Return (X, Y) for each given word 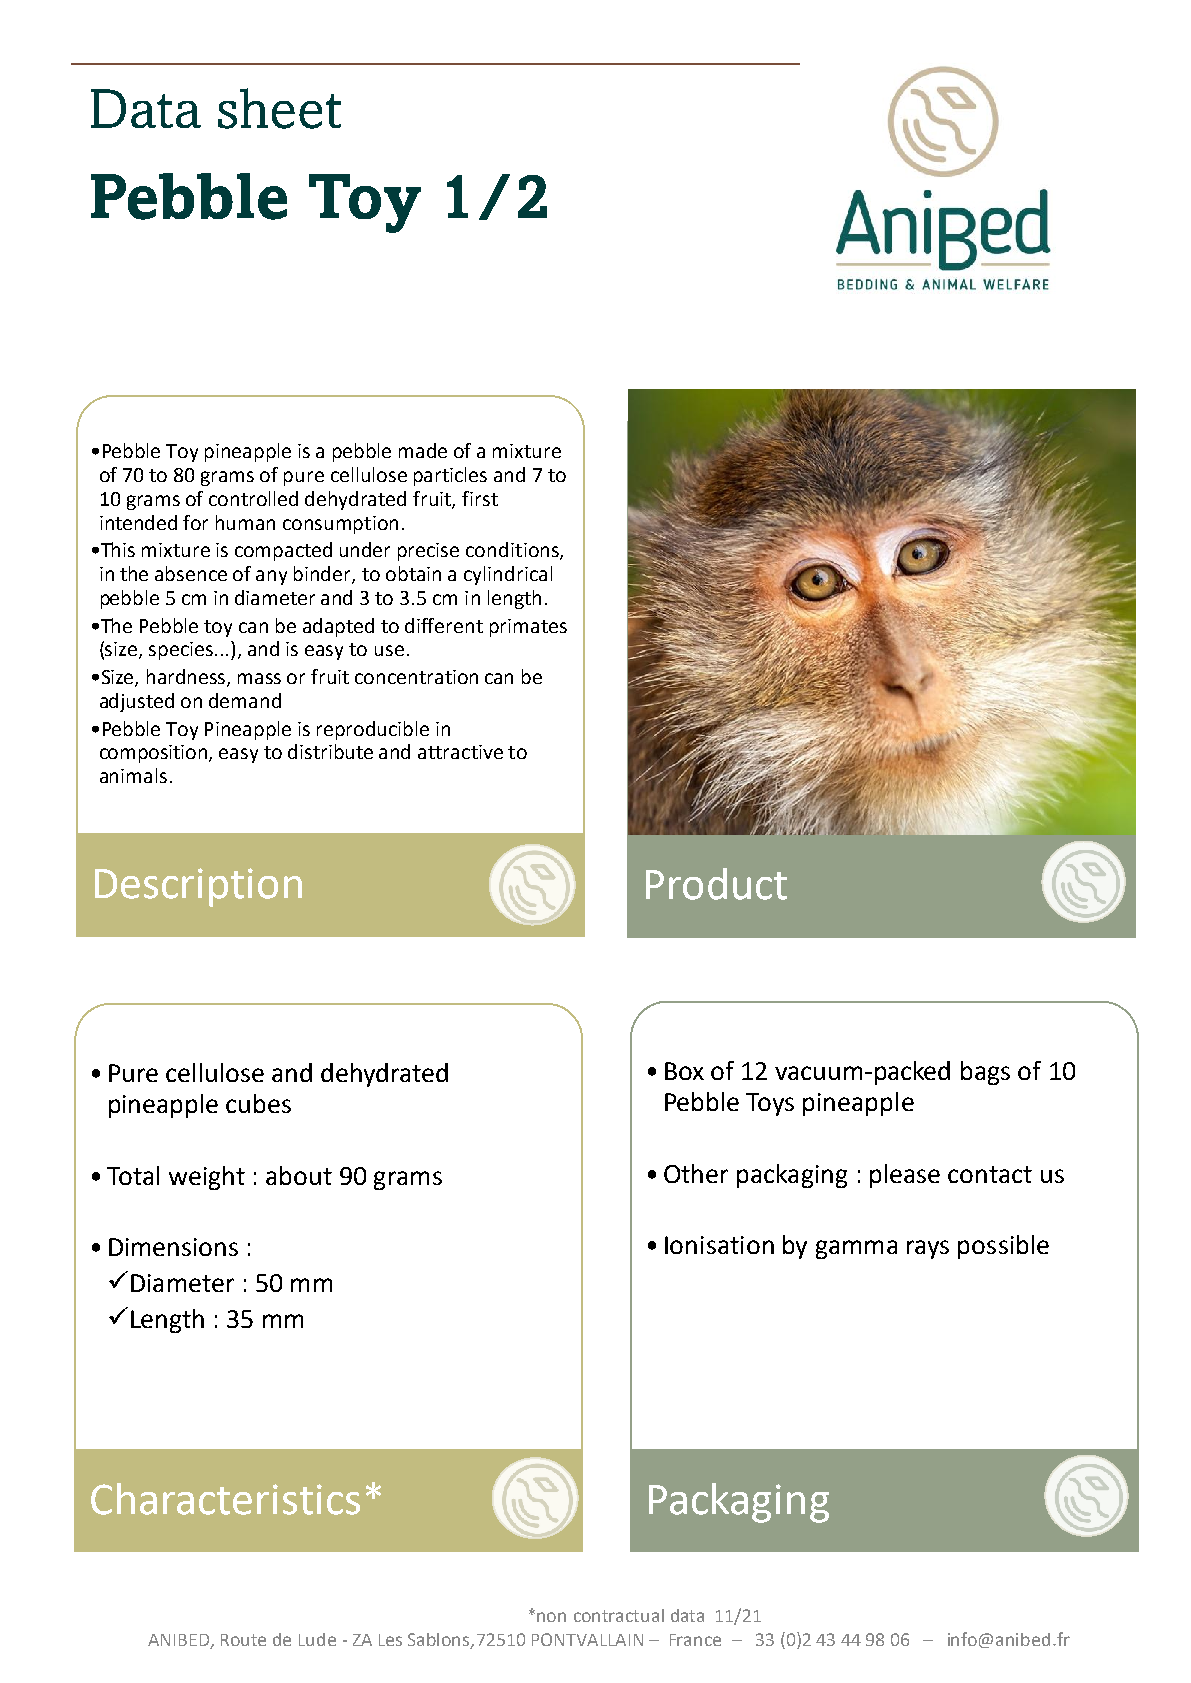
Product (716, 884)
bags (985, 1073)
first (480, 498)
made (423, 450)
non (551, 1617)
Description (198, 887)
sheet (279, 108)
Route (243, 1640)
